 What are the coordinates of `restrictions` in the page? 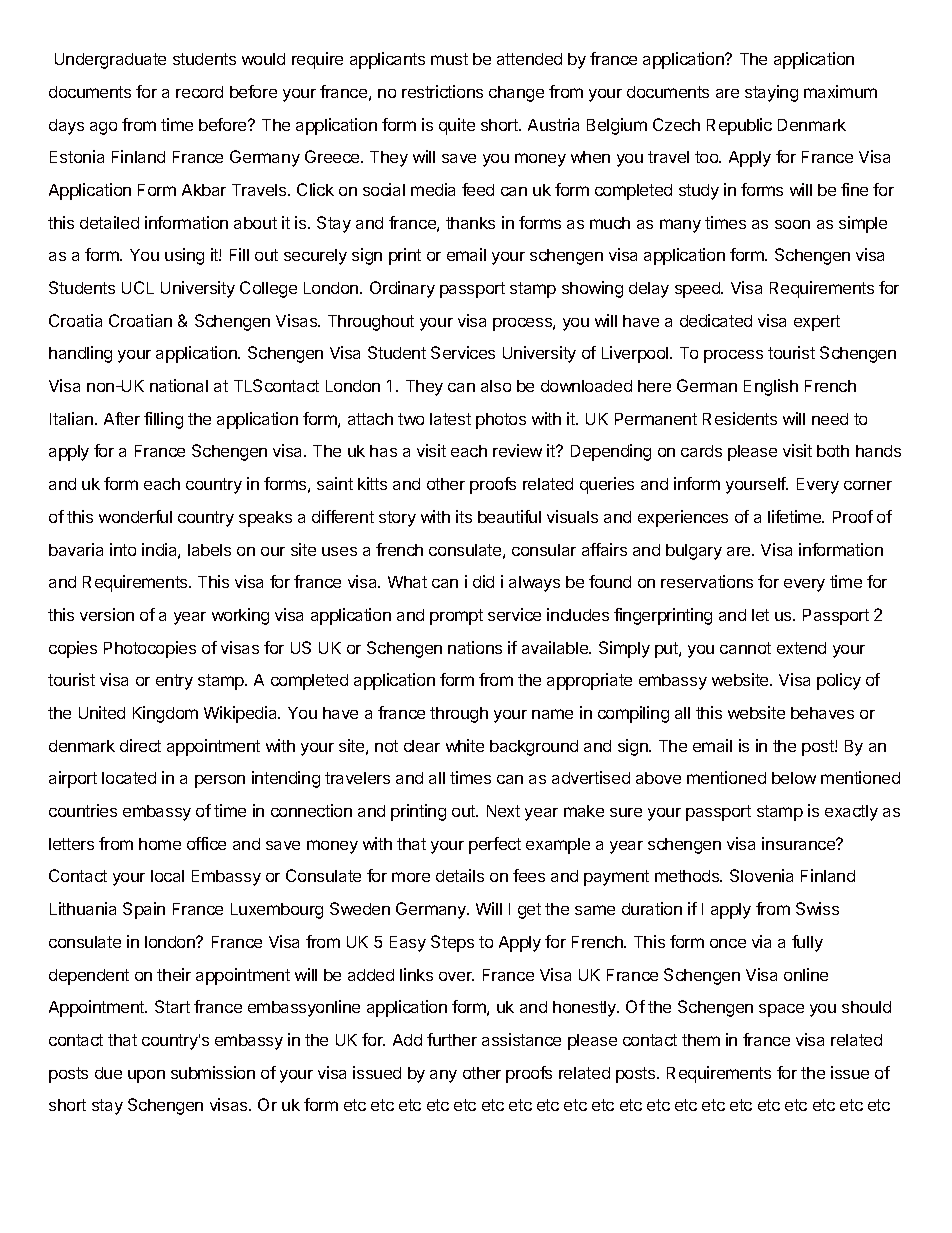 It's located at (442, 91).
